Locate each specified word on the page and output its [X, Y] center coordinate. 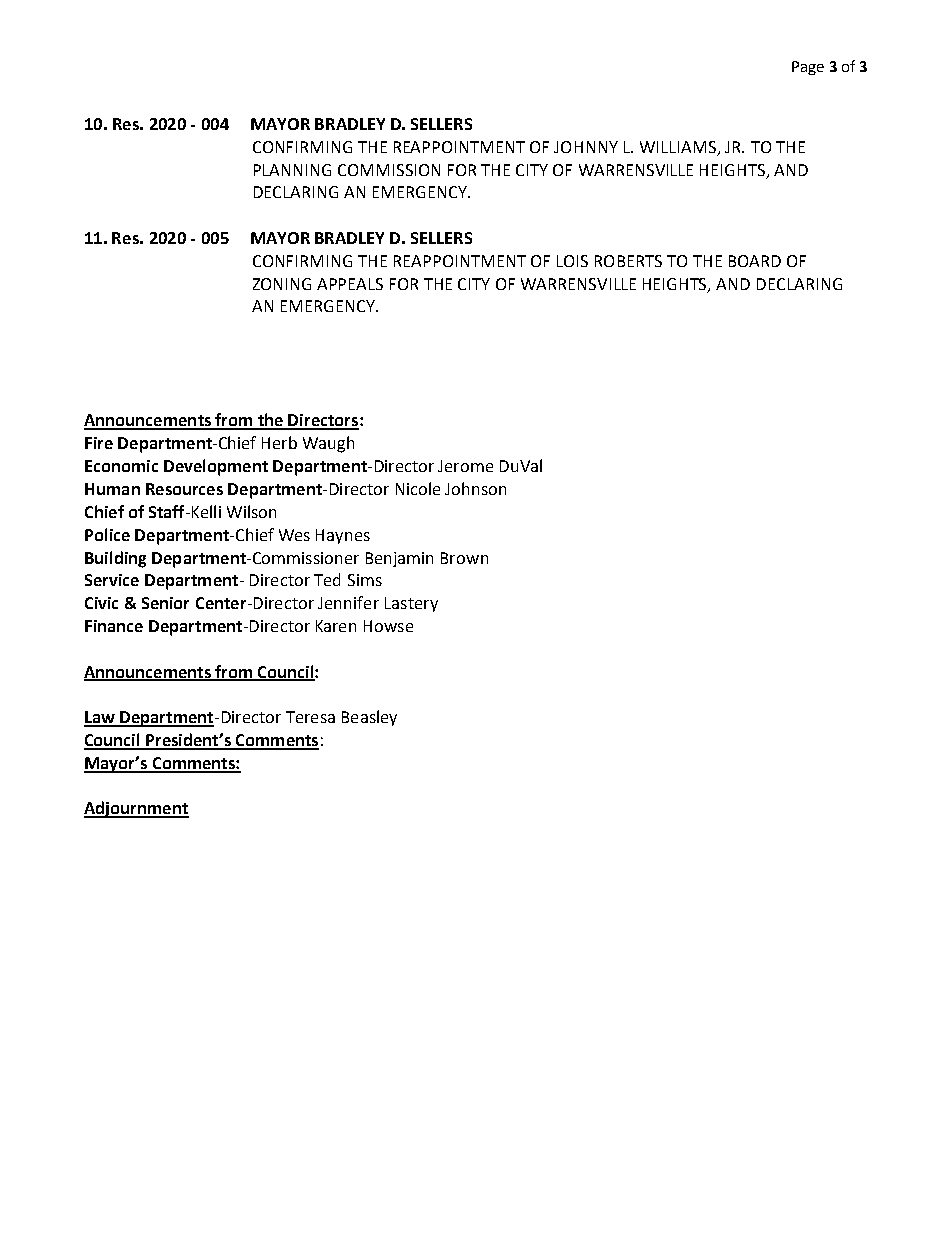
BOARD [755, 261]
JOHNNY [586, 147]
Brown [464, 558]
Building [115, 559]
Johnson [475, 488]
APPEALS [350, 284]
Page [808, 68]
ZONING [282, 284]
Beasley [369, 718]
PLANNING [292, 170]
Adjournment [136, 809]
